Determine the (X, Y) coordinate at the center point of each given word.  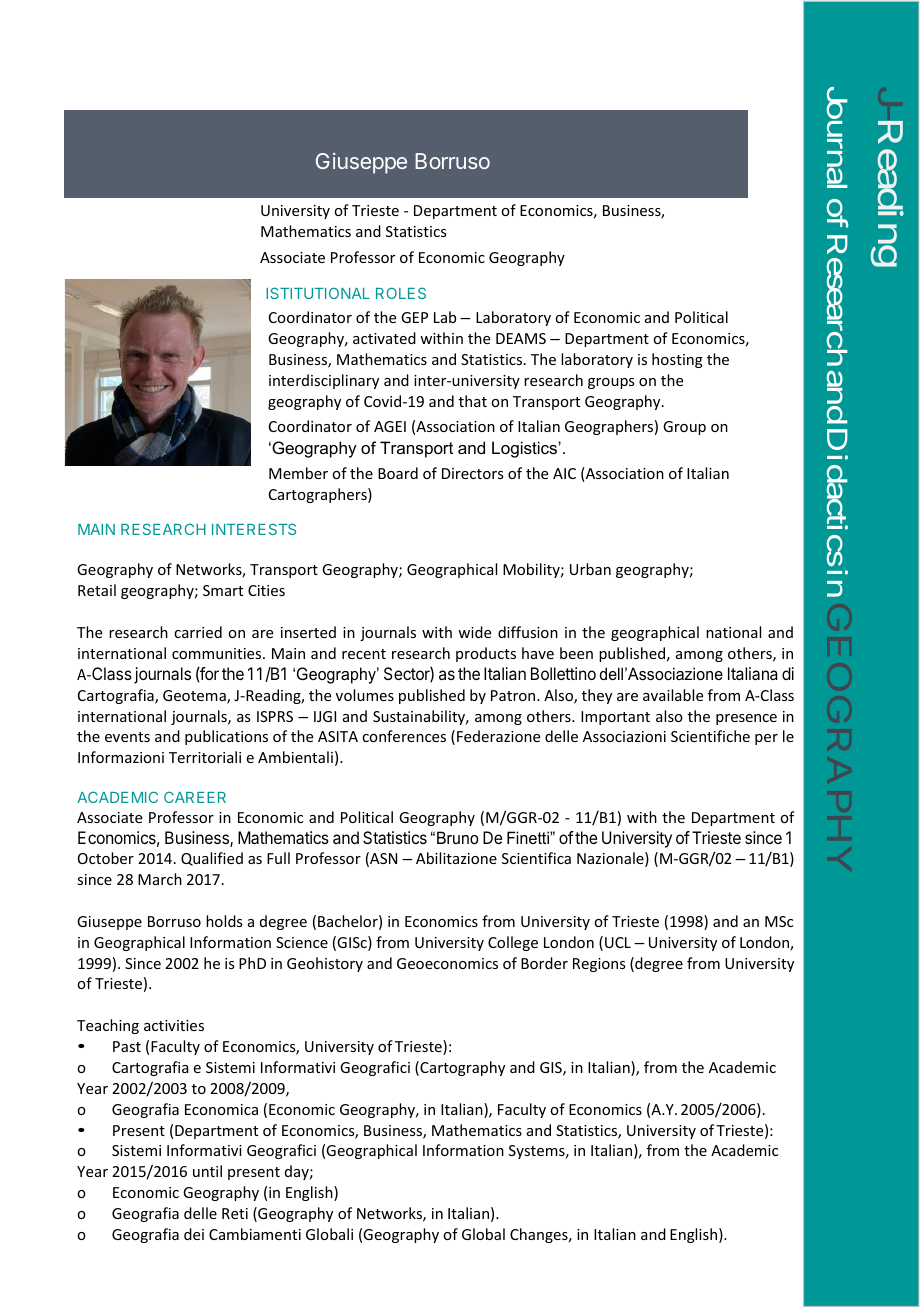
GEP (414, 317)
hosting (677, 360)
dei (194, 1234)
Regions (599, 965)
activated (384, 338)
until (207, 1171)
